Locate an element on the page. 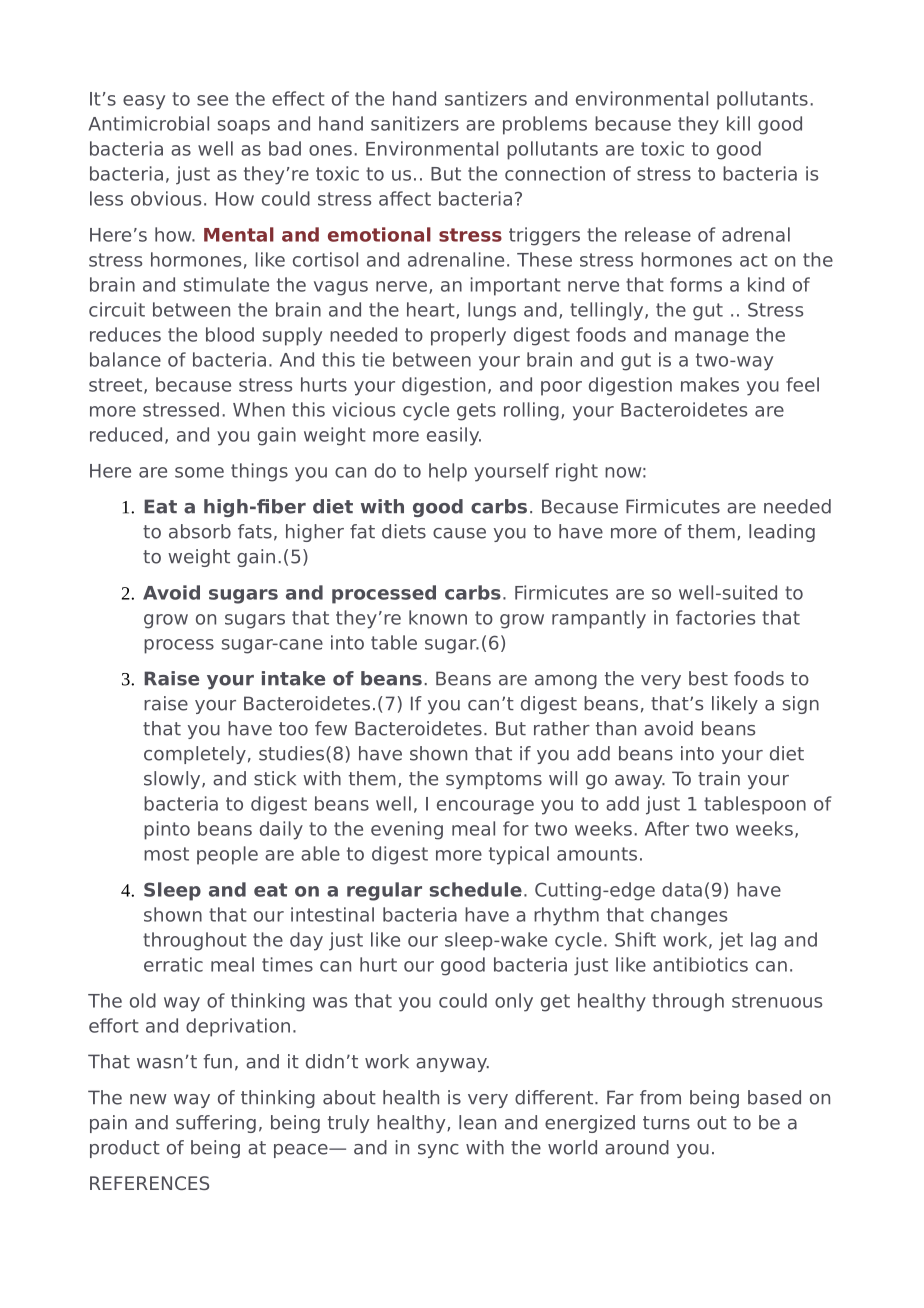 The height and width of the image is (1308, 924). Antimicrobial is located at coordinates (149, 123).
